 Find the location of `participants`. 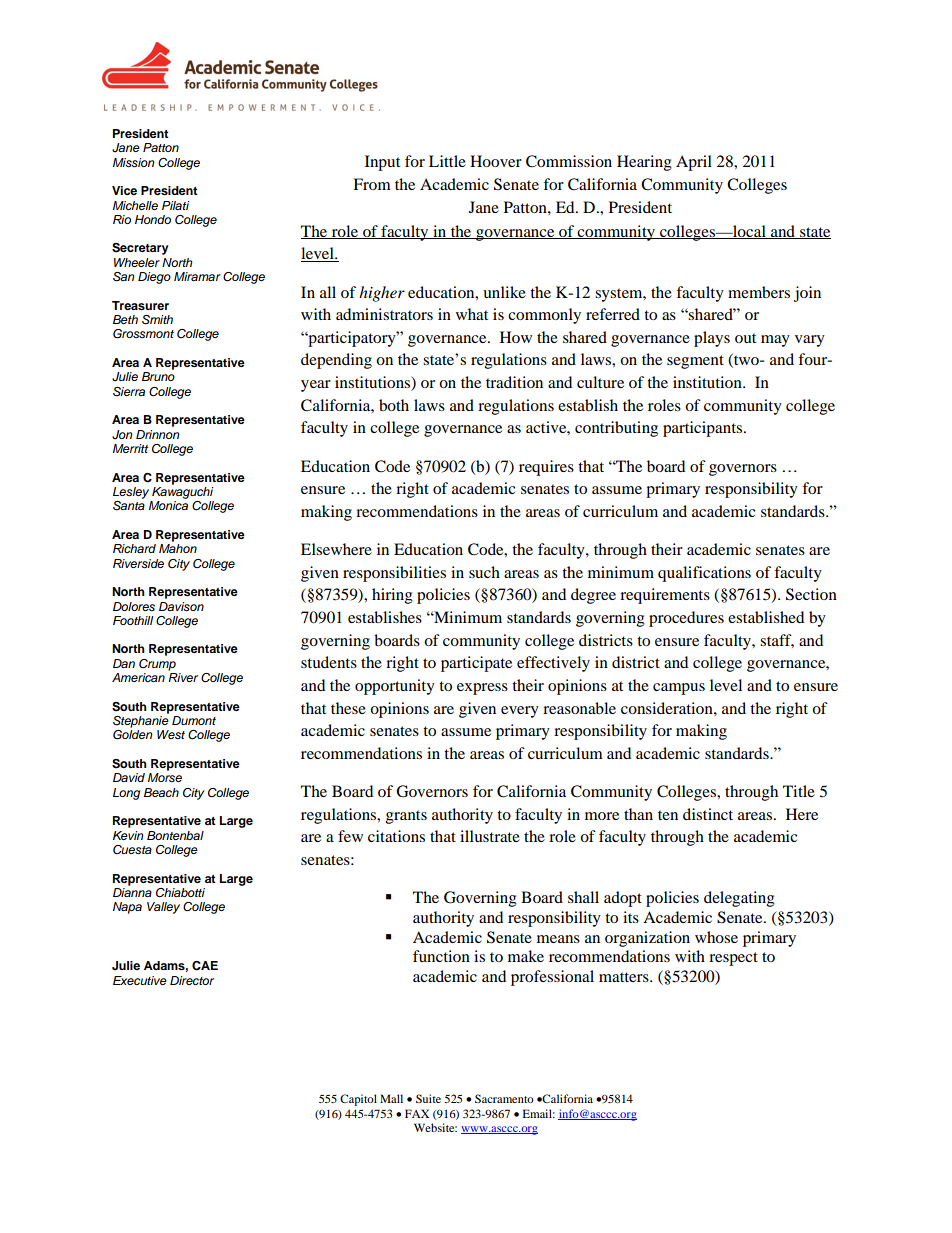

participants is located at coordinates (704, 429).
